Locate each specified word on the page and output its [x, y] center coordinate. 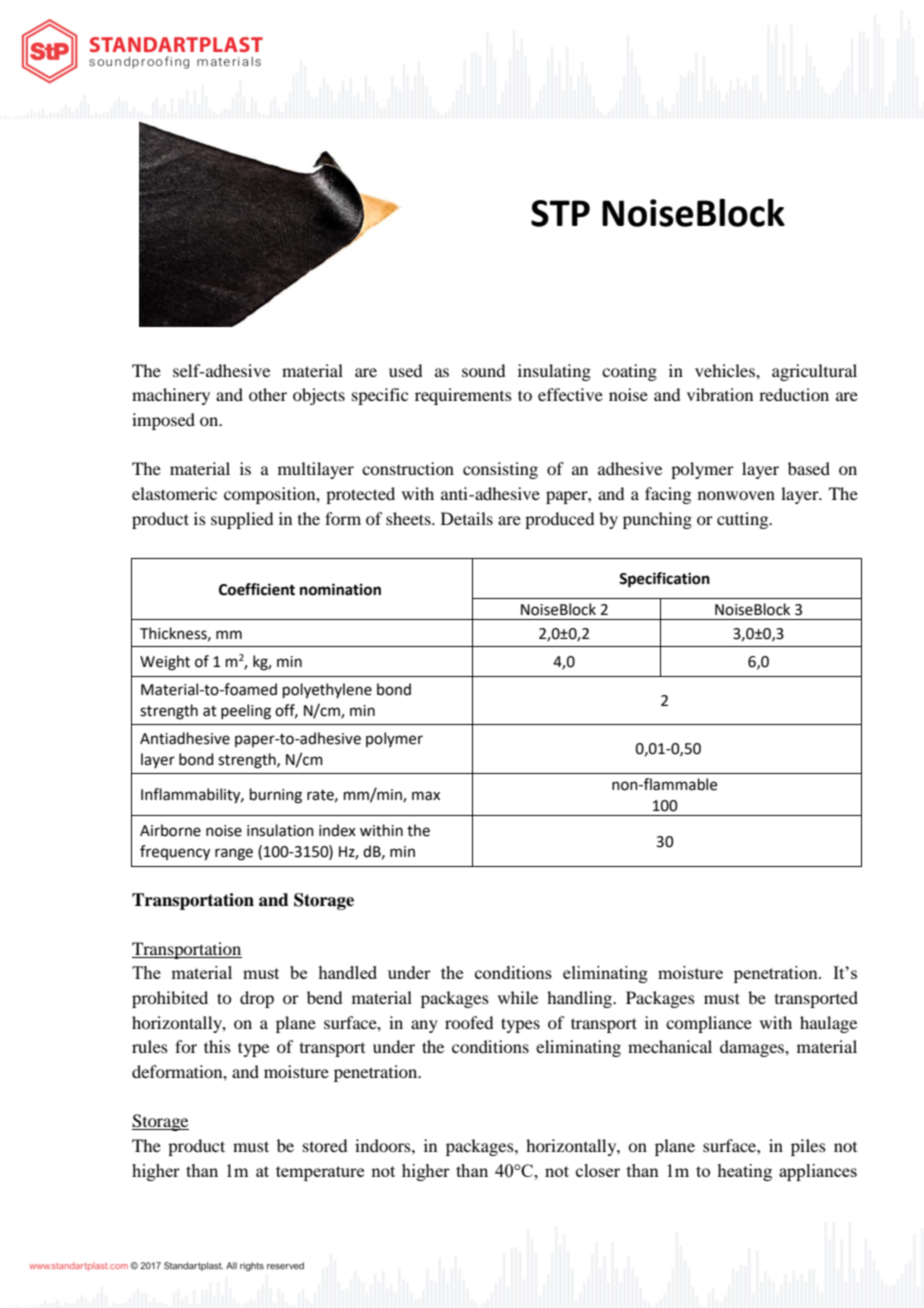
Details [467, 518]
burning [276, 796]
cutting [744, 520]
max [426, 796]
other [268, 394]
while [518, 997]
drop [257, 999]
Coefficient [257, 589]
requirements [463, 396]
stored [325, 1145]
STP [560, 213]
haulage [828, 1024]
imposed [163, 421]
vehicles [726, 370]
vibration [720, 394]
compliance [709, 1024]
